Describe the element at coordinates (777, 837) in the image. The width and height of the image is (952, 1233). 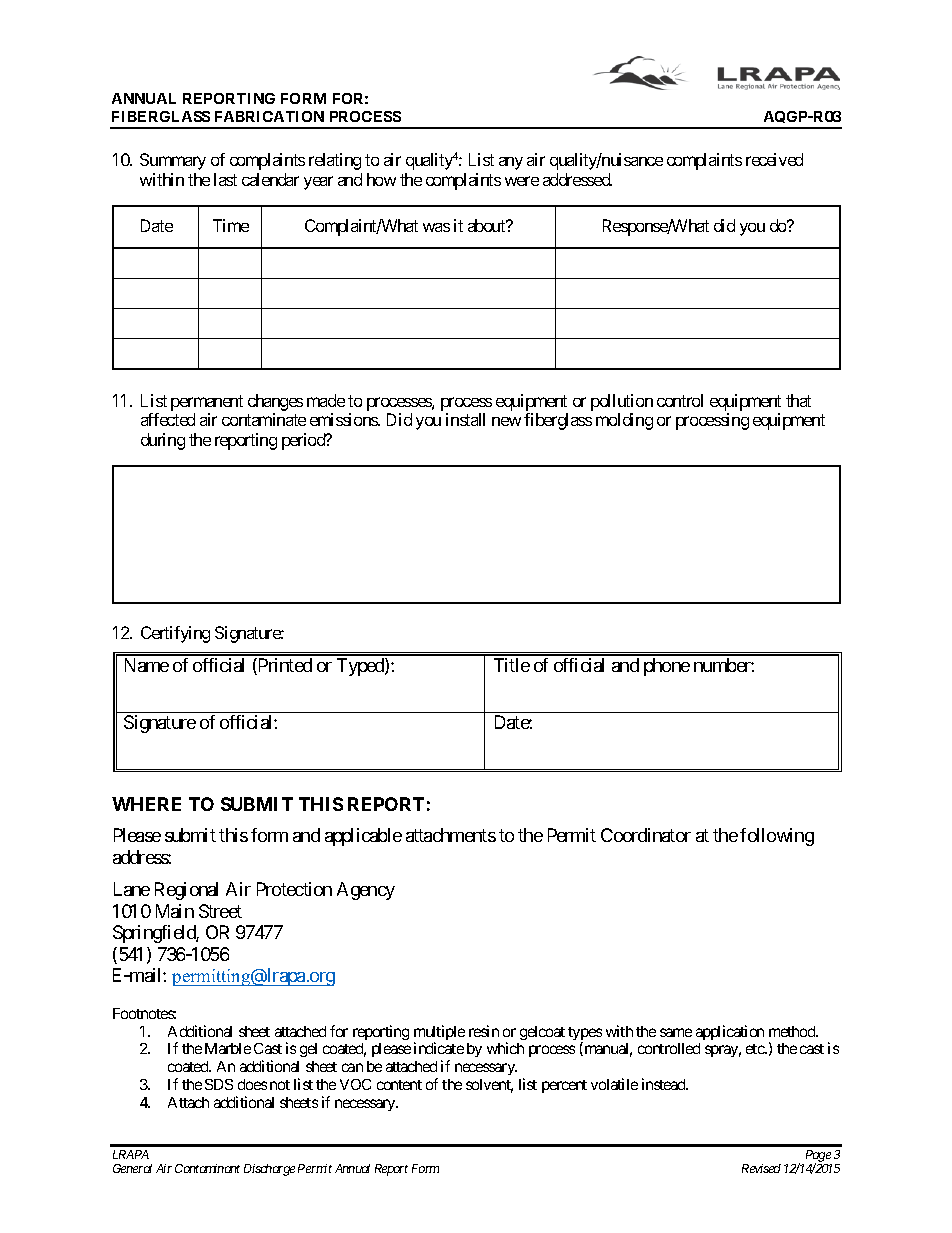
I see `following` at that location.
